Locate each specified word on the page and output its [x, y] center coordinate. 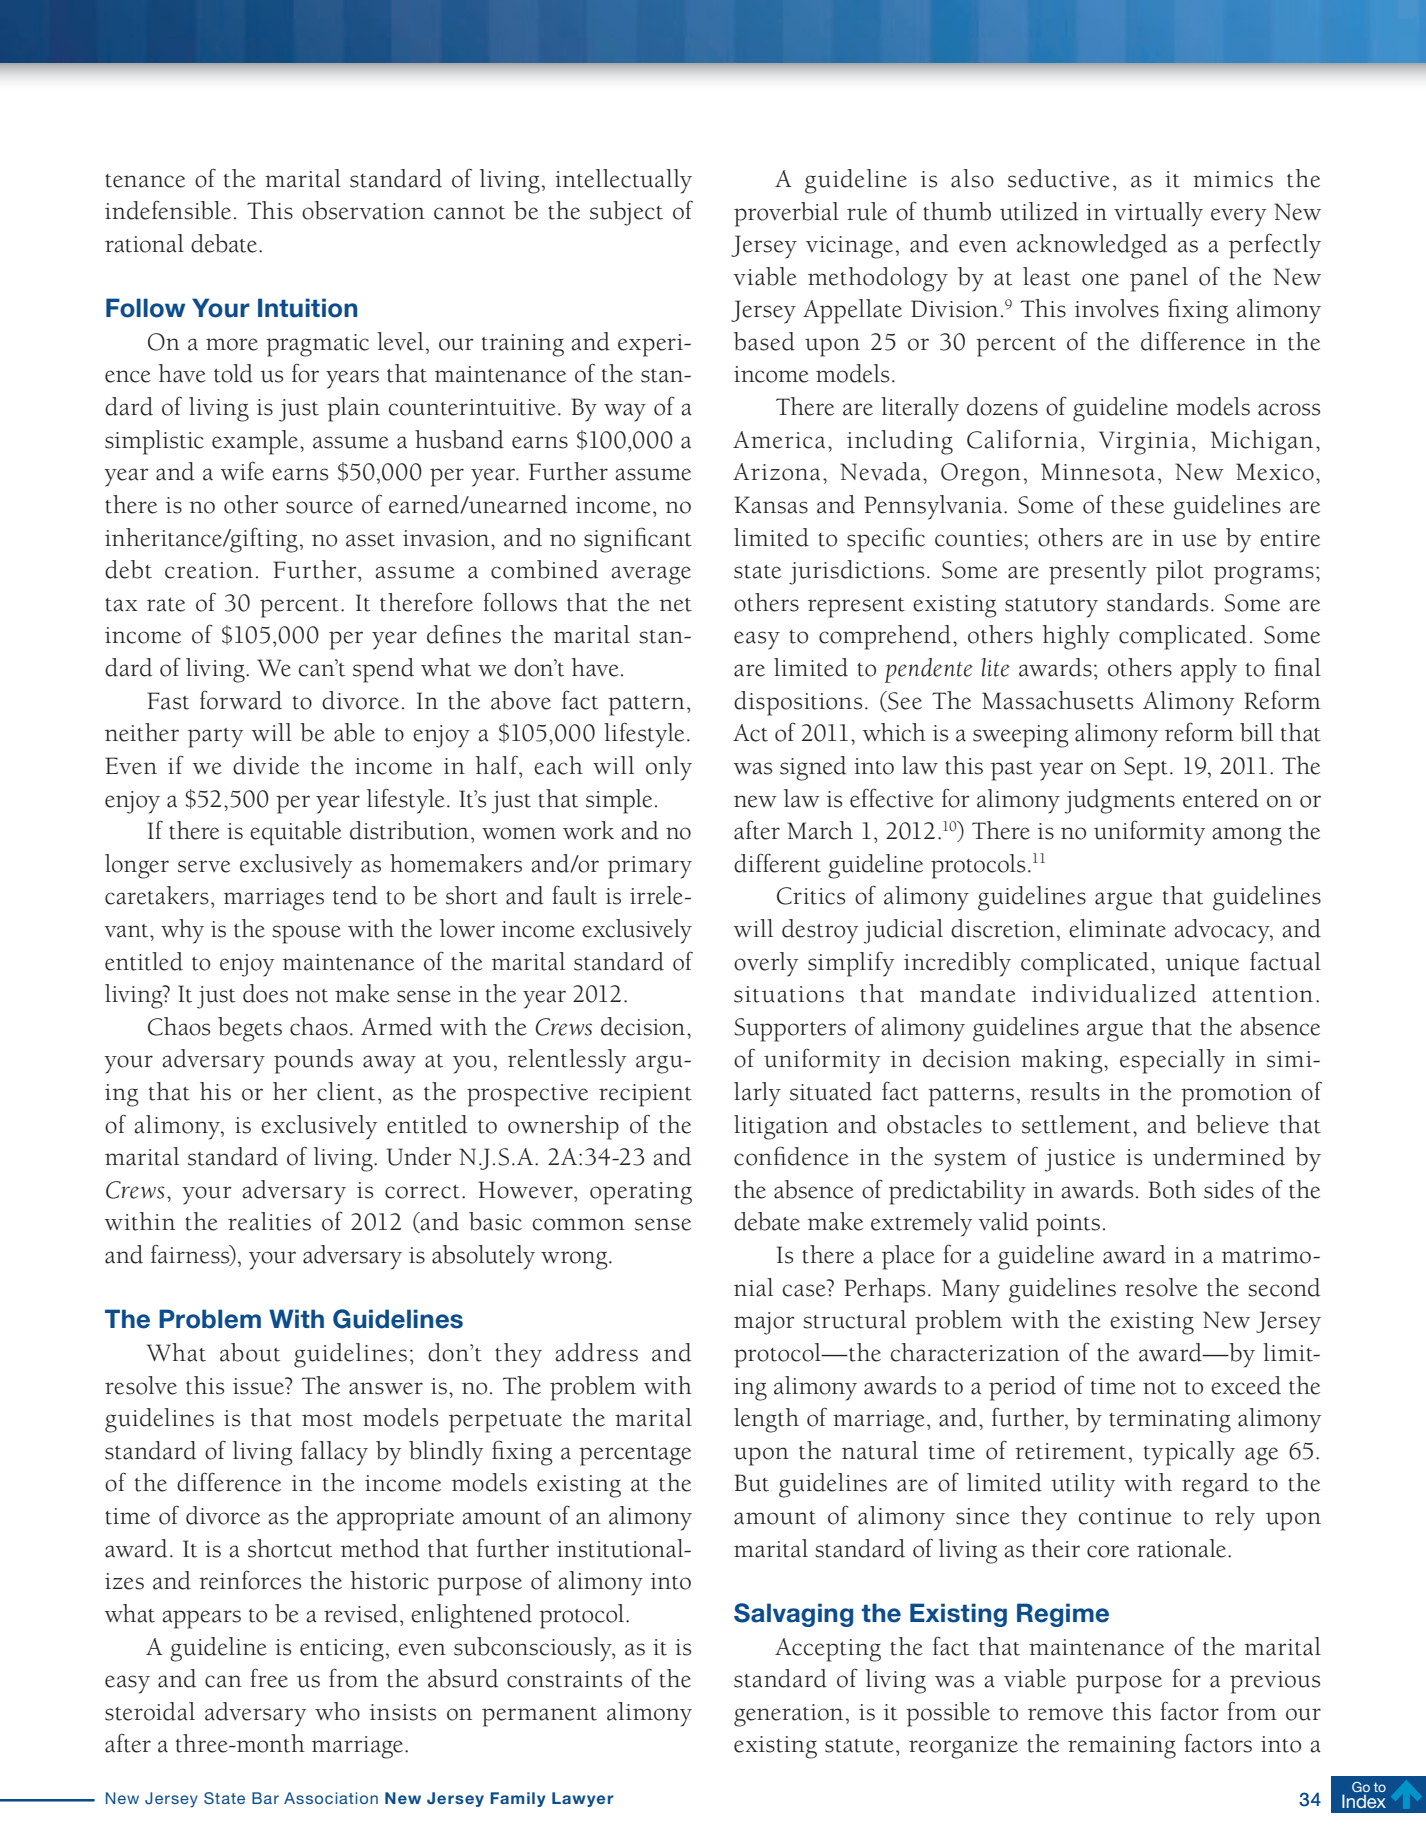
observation [363, 210]
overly [766, 964]
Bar [265, 1798]
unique [1202, 965]
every [1238, 217]
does [265, 993]
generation [788, 1715]
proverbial [786, 214]
